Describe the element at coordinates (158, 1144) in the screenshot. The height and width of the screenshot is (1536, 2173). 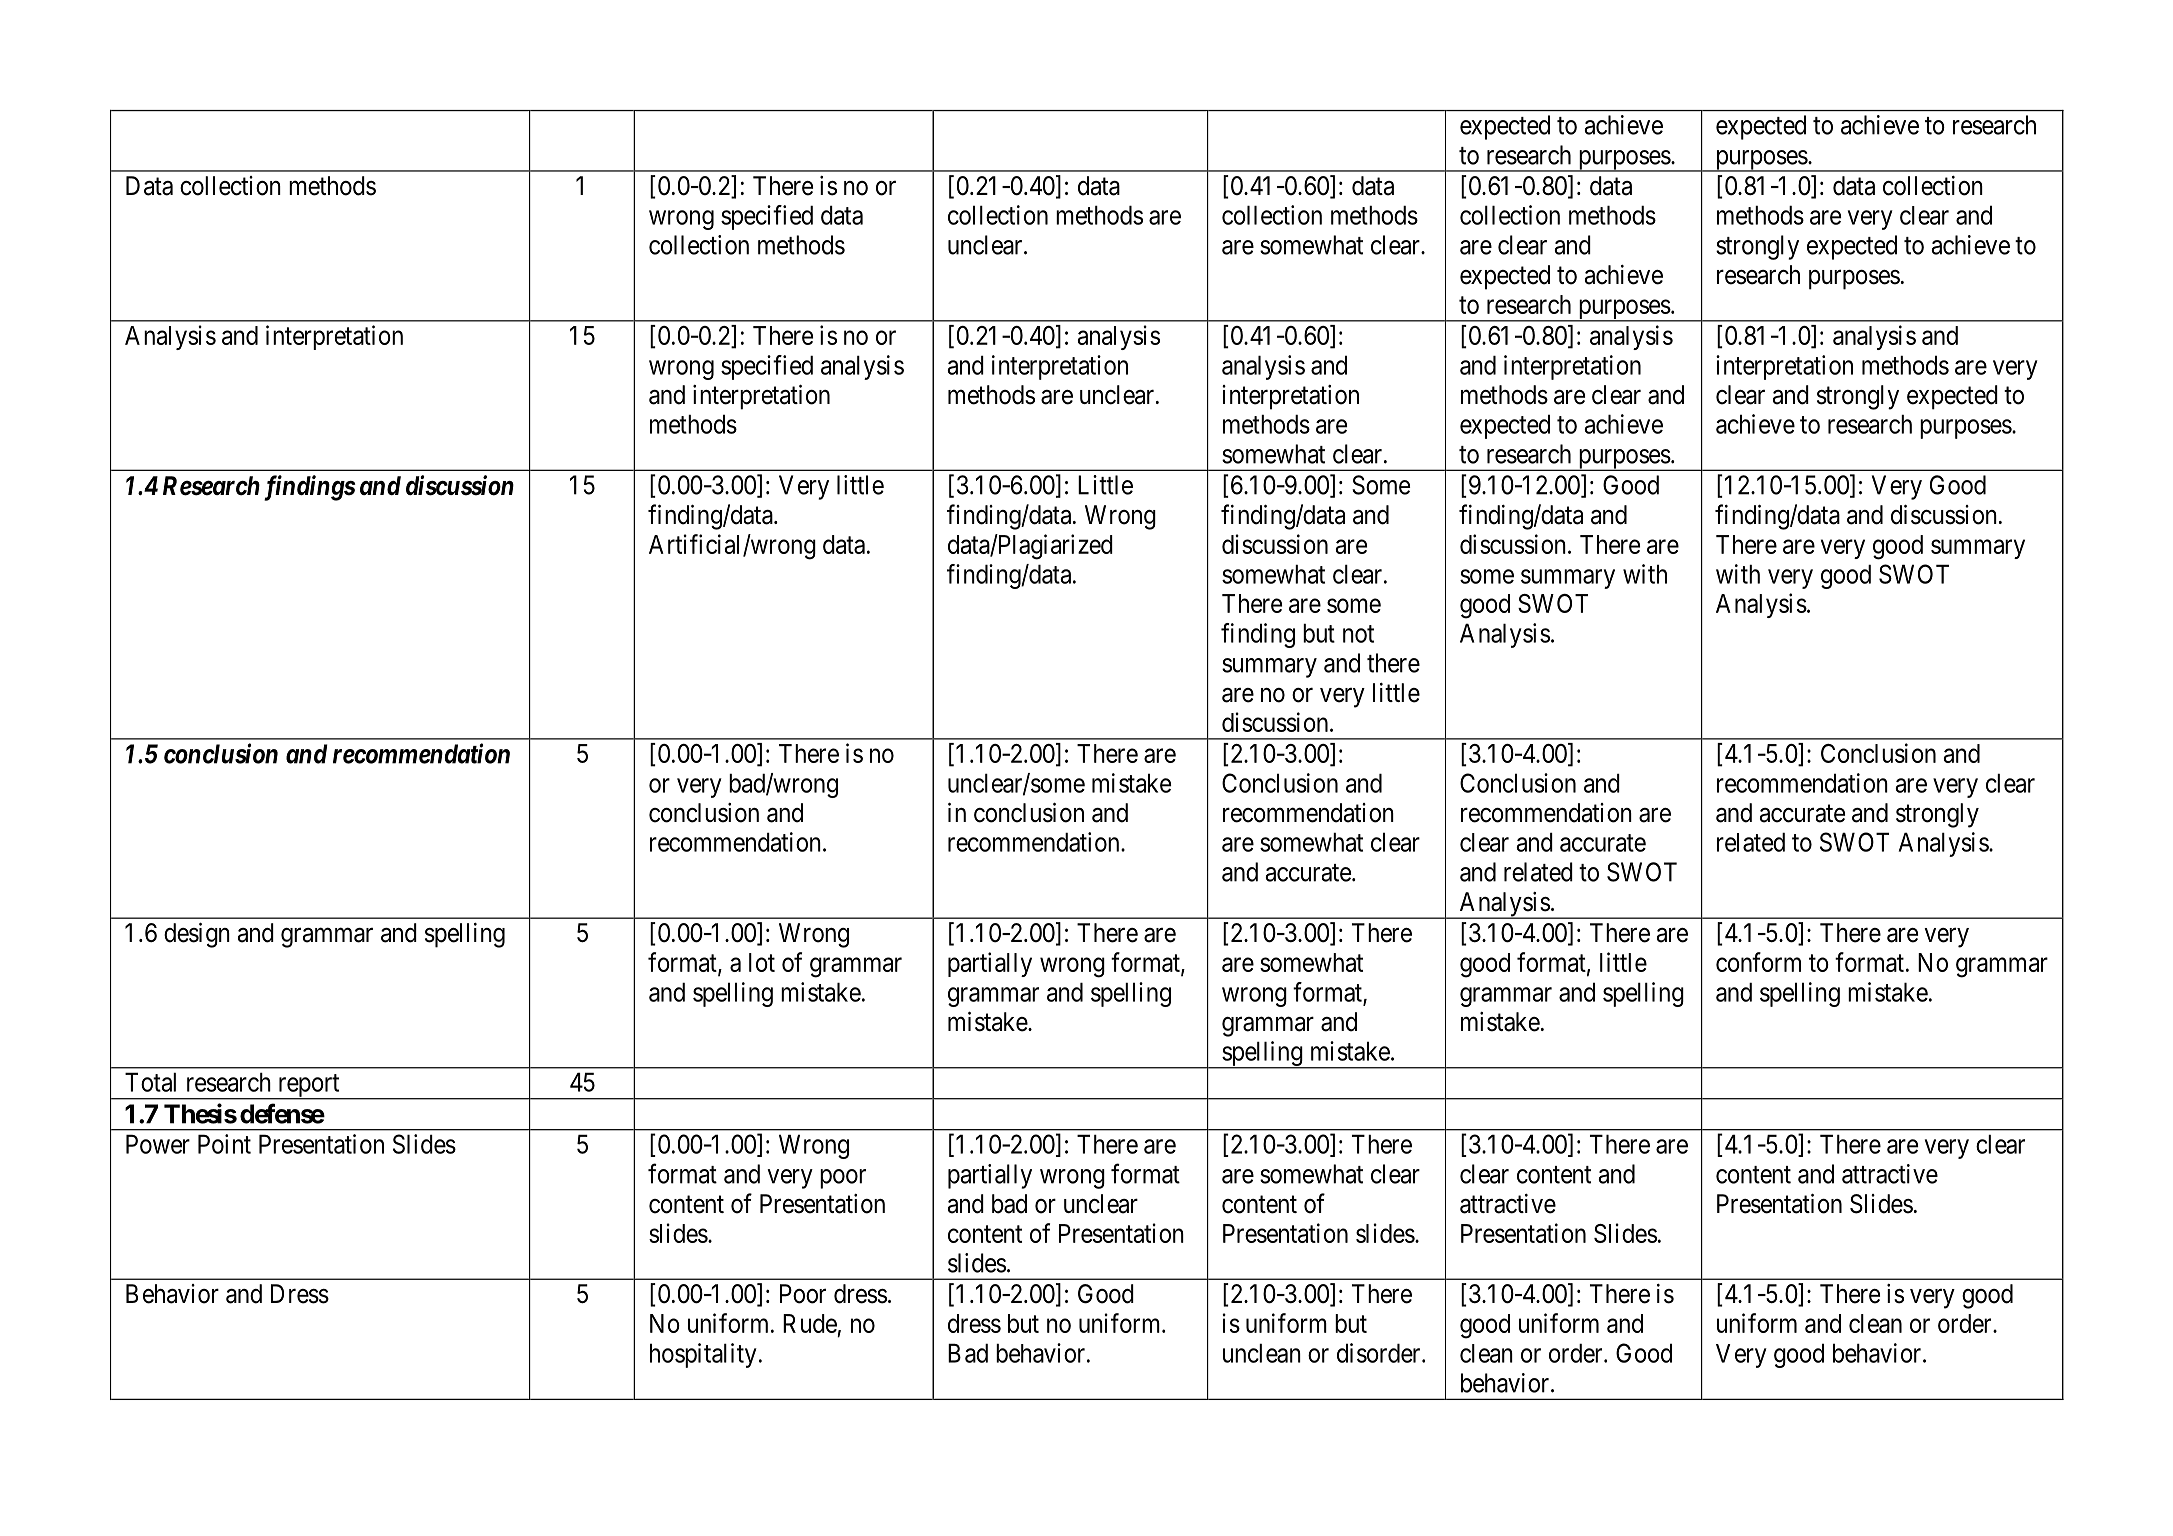
I see `Power` at that location.
